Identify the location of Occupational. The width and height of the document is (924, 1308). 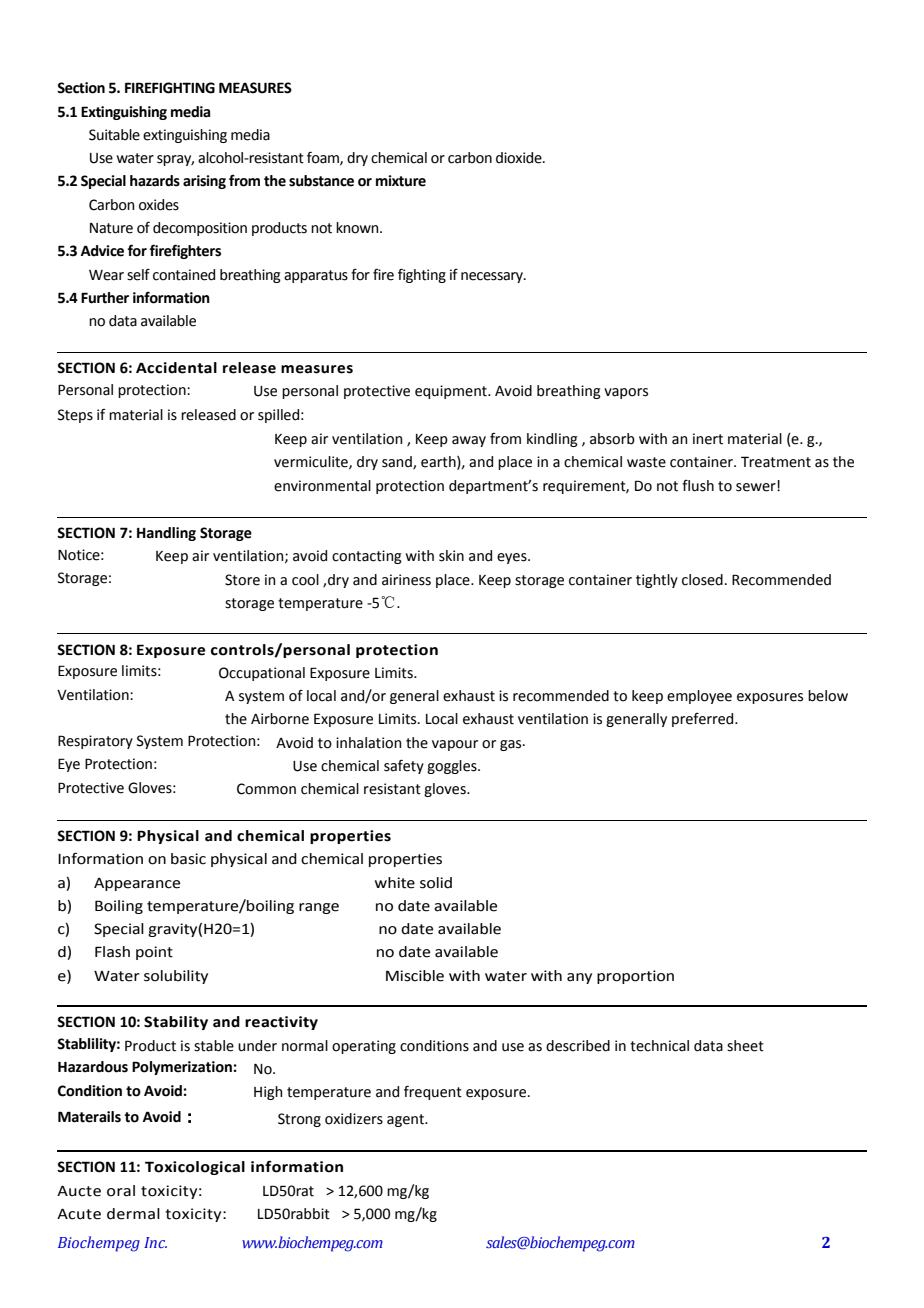
(262, 674).
